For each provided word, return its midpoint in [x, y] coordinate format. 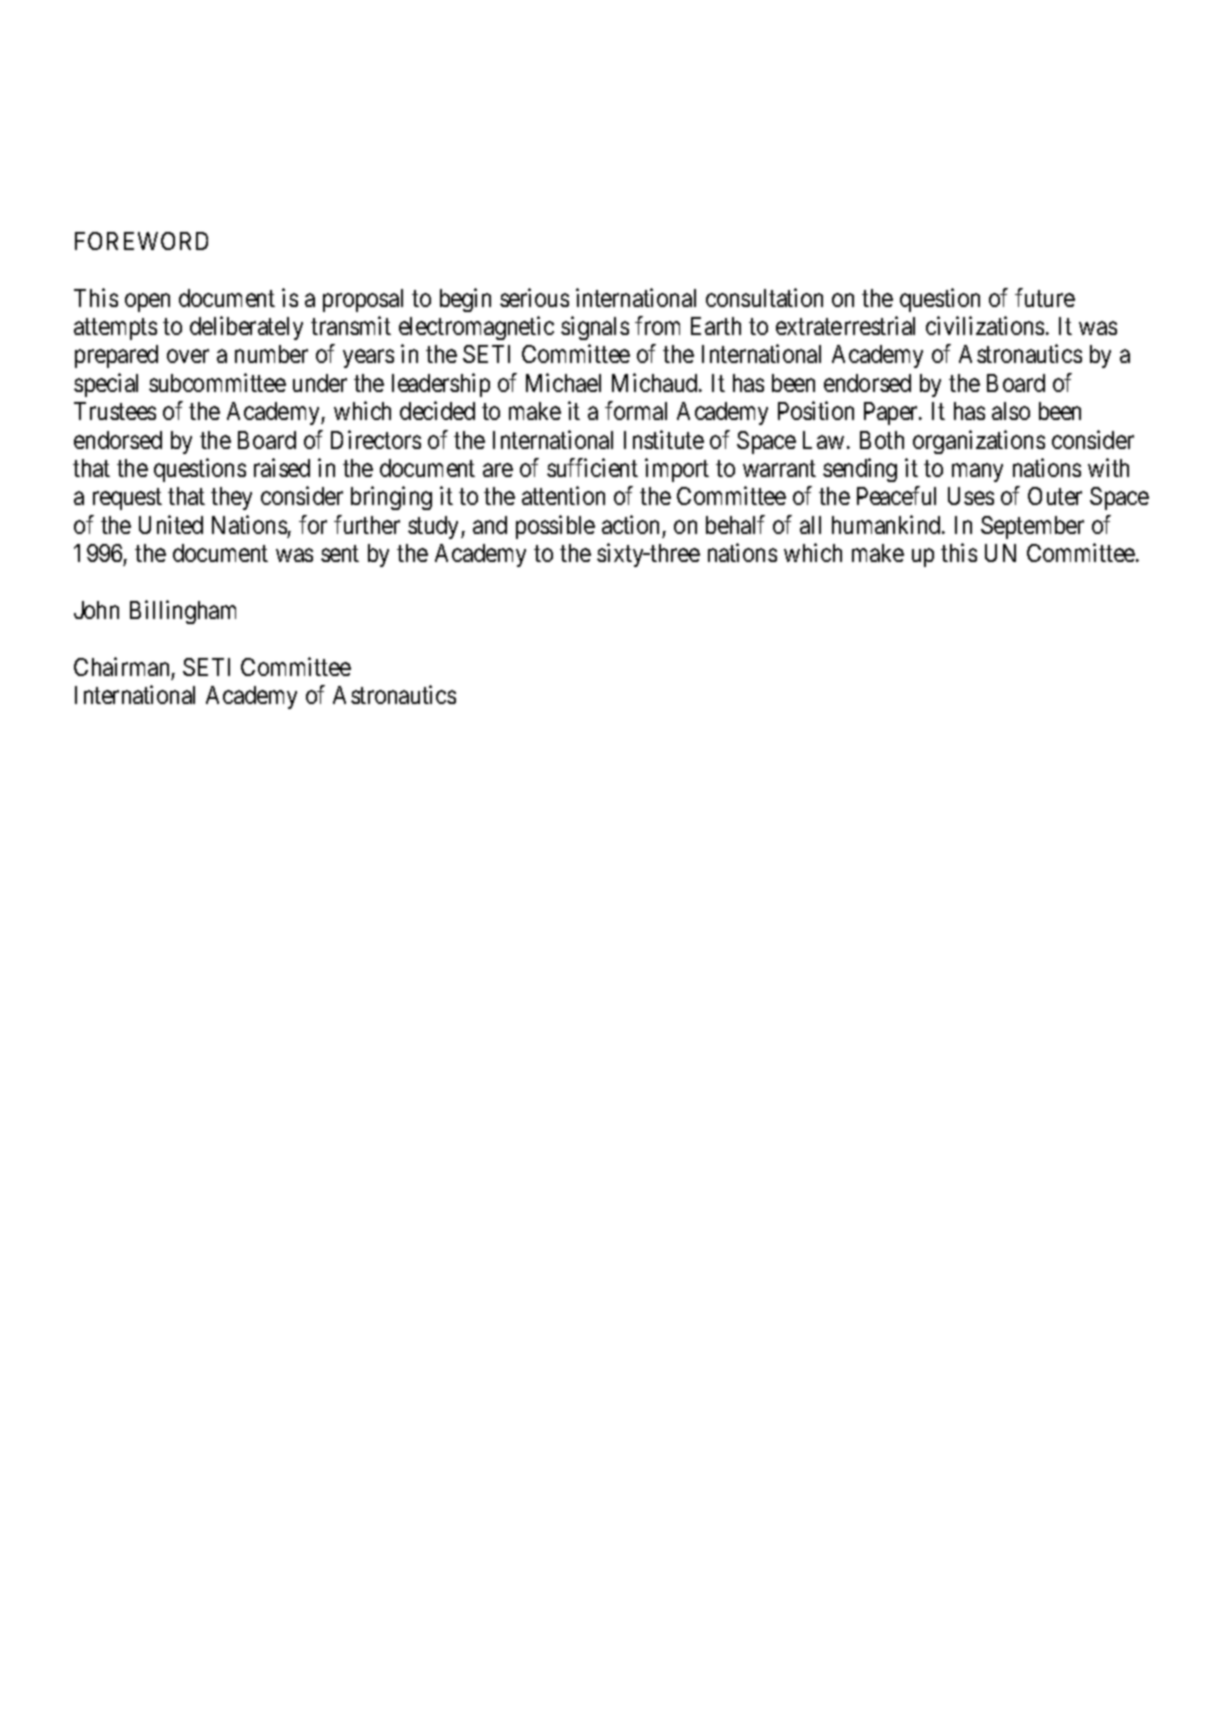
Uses [971, 496]
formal [636, 410]
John [96, 610]
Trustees [115, 411]
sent [340, 554]
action [630, 524]
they [231, 498]
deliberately [246, 328]
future [1045, 298]
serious [534, 298]
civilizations [985, 325]
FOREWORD [141, 241]
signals [595, 328]
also [1011, 411]
